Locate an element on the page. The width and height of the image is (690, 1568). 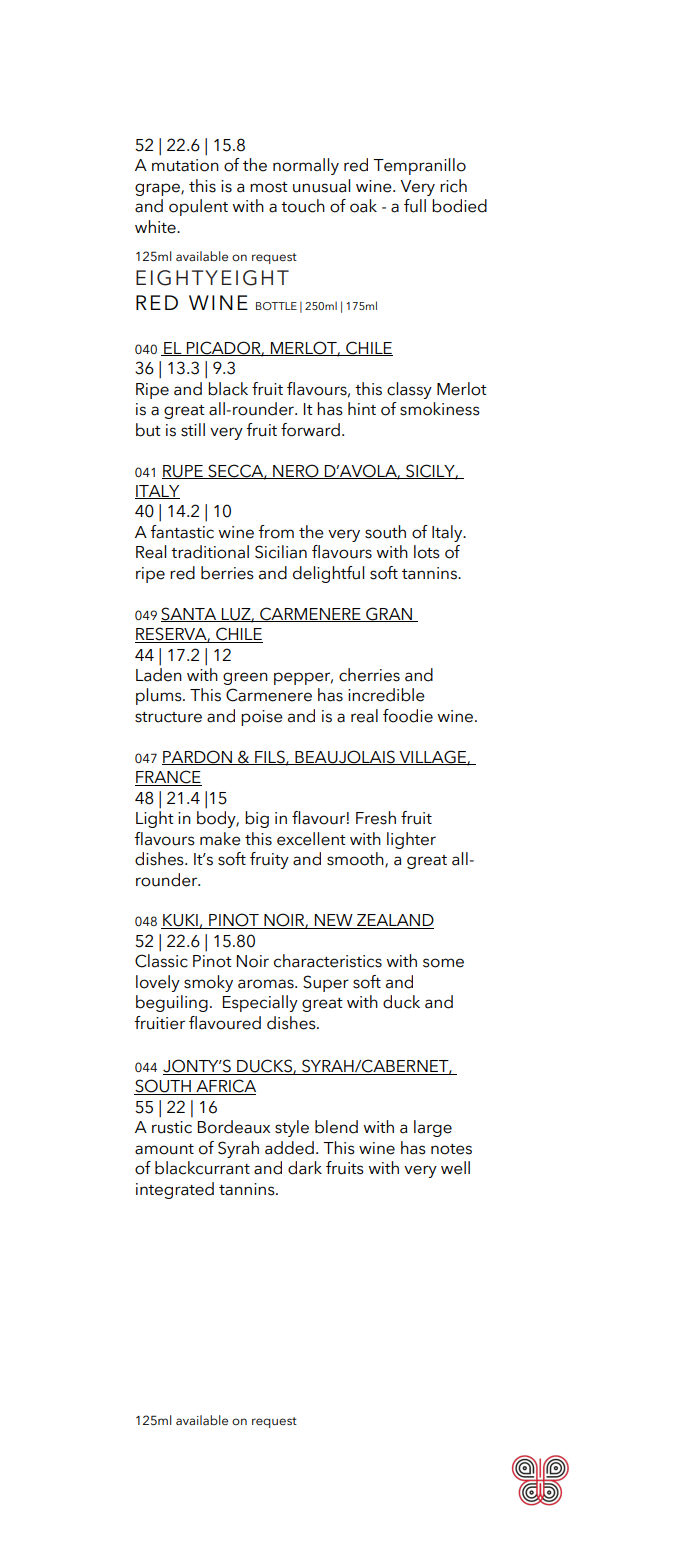
still is located at coordinates (193, 430).
